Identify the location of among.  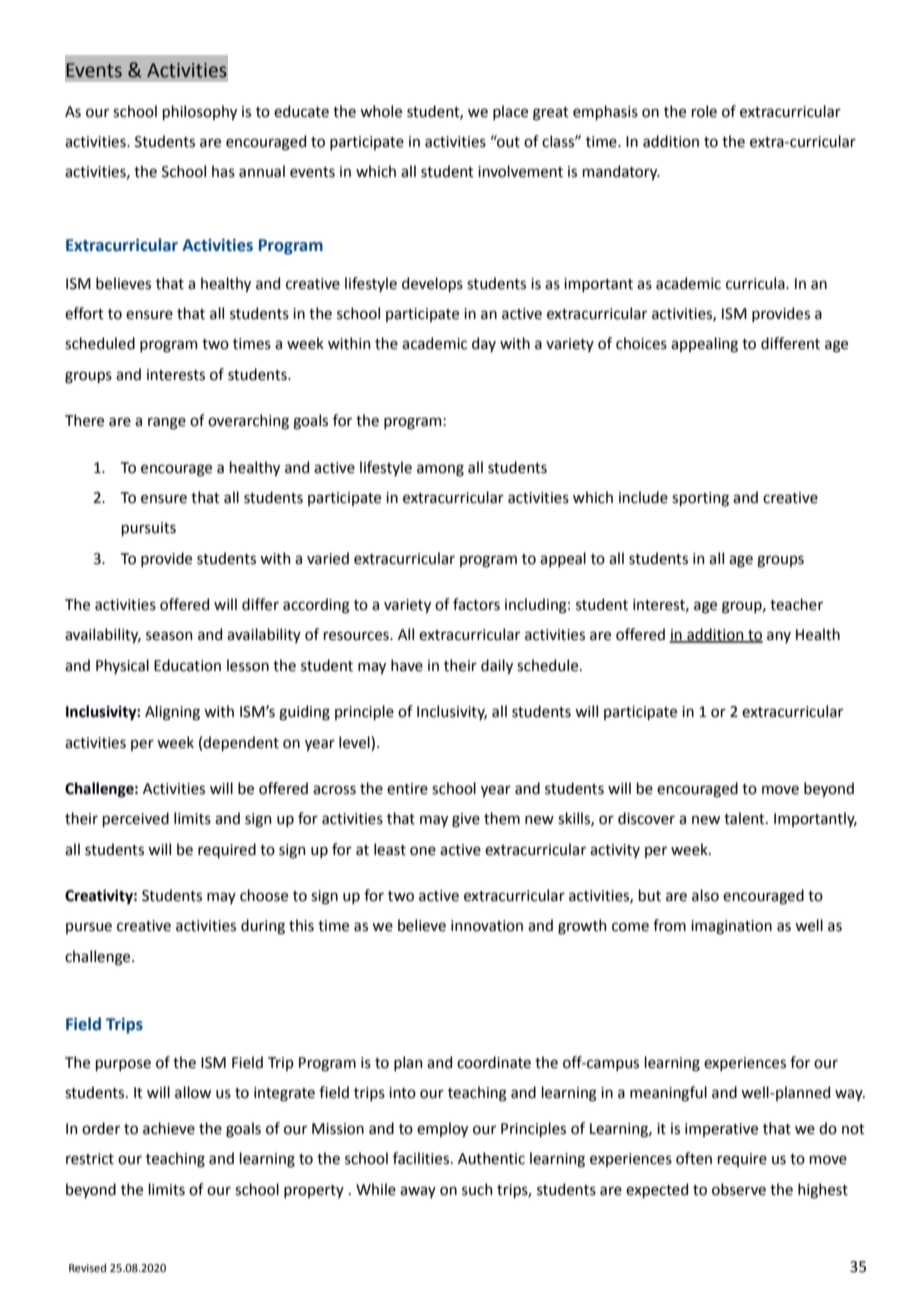
(440, 470).
